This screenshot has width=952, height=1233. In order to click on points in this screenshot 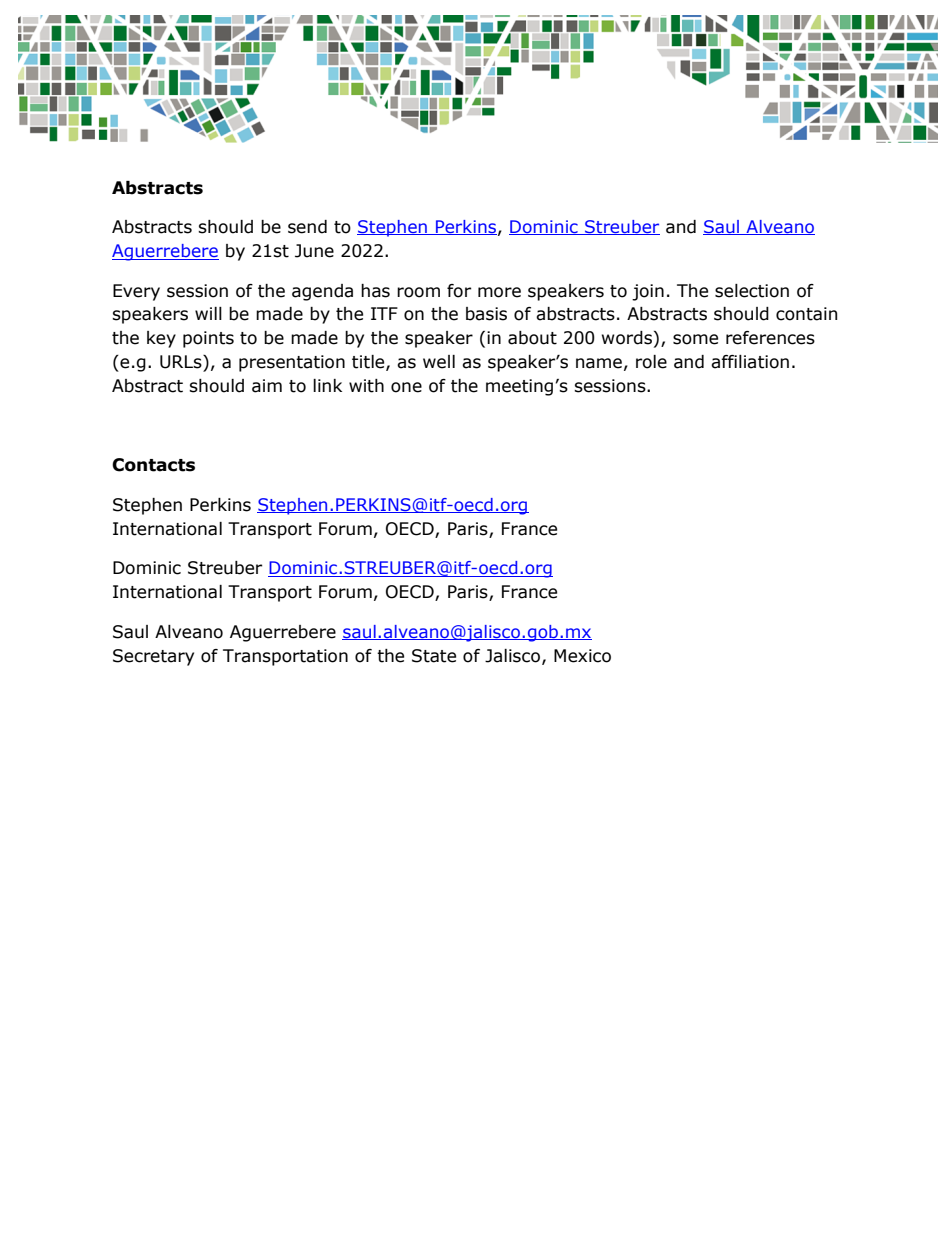, I will do `click(208, 339)`.
